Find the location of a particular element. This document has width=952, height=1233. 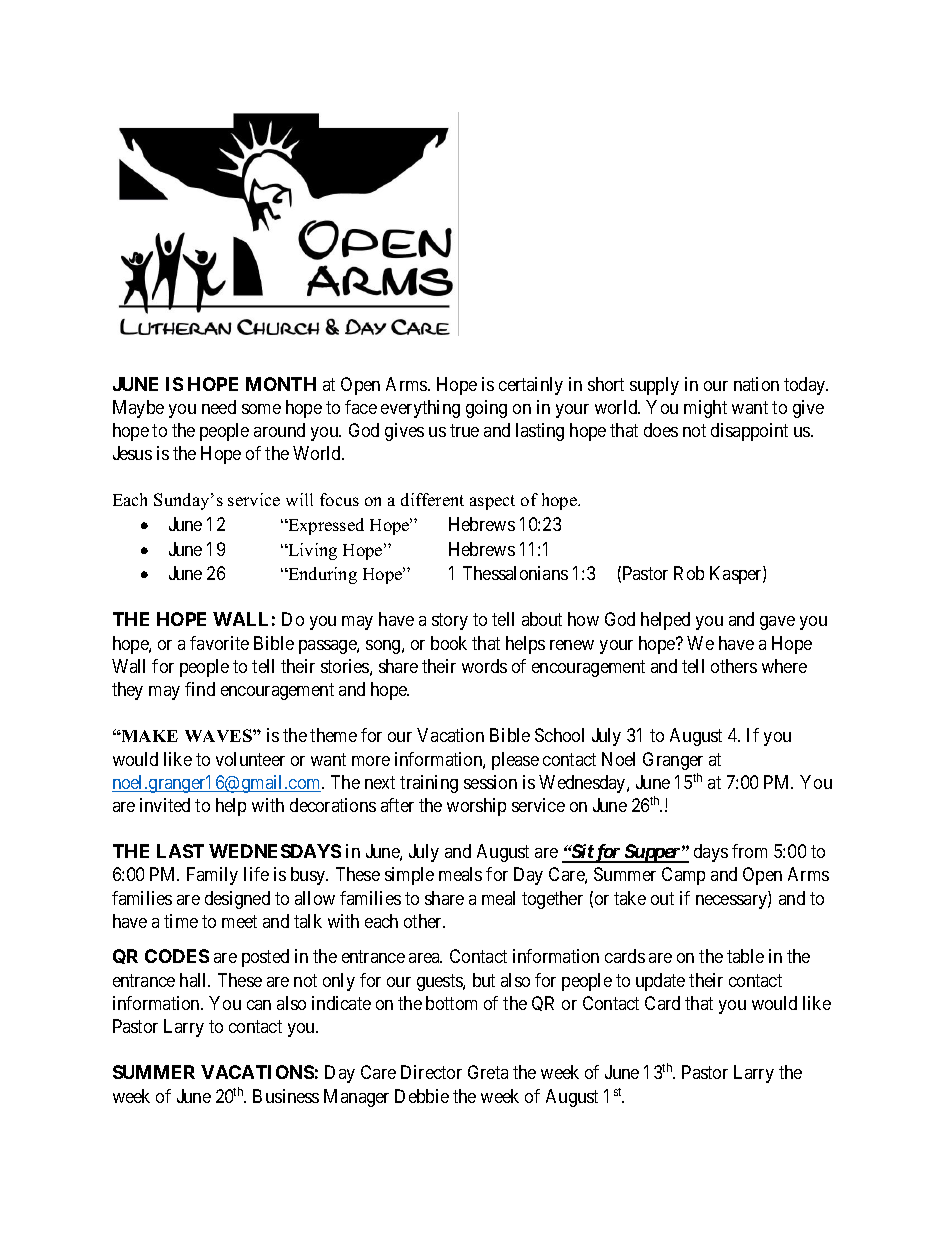

simple is located at coordinates (409, 876).
